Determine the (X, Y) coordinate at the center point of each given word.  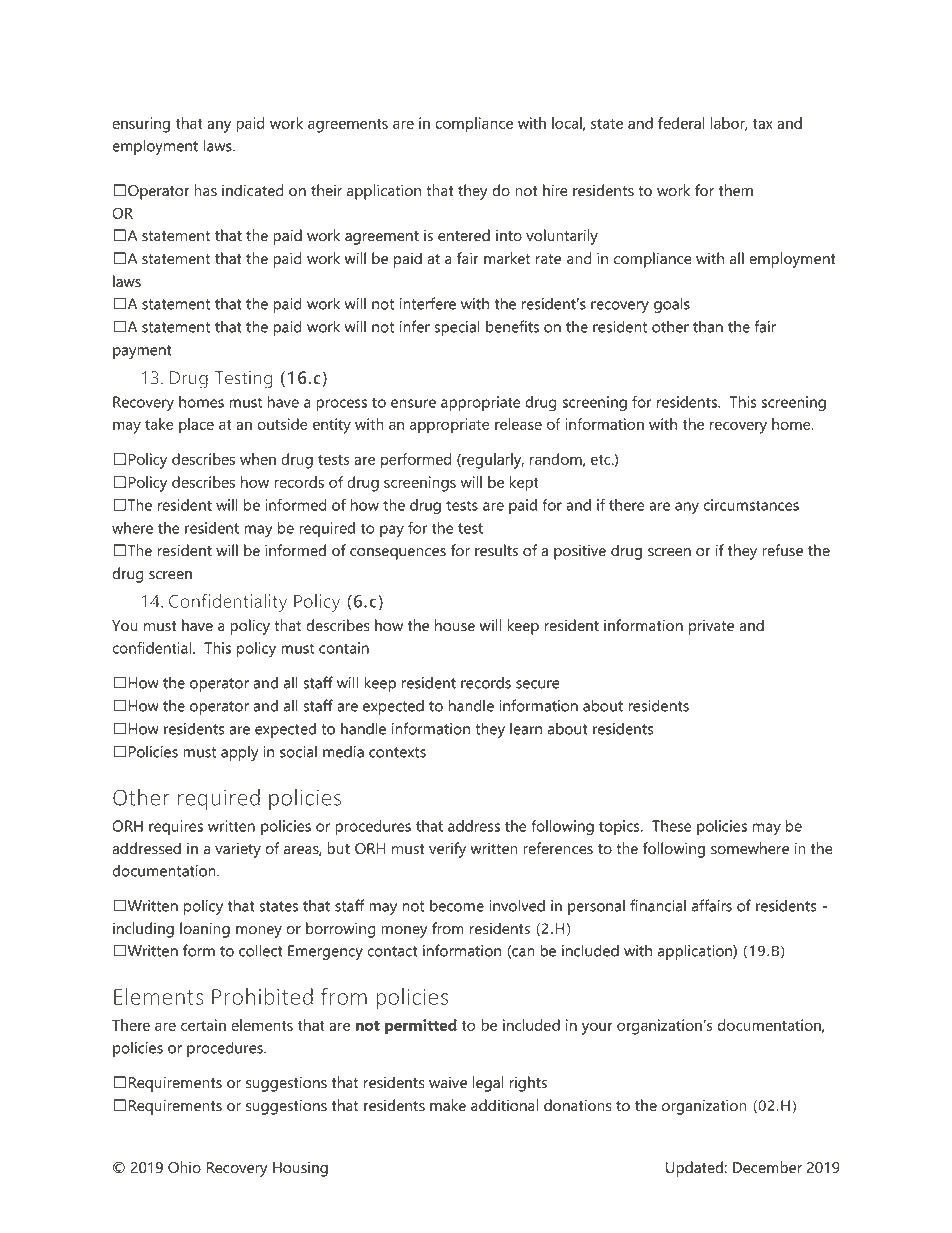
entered (464, 235)
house (455, 625)
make (448, 1105)
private (711, 627)
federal (681, 123)
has (205, 190)
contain (344, 648)
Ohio (184, 1167)
